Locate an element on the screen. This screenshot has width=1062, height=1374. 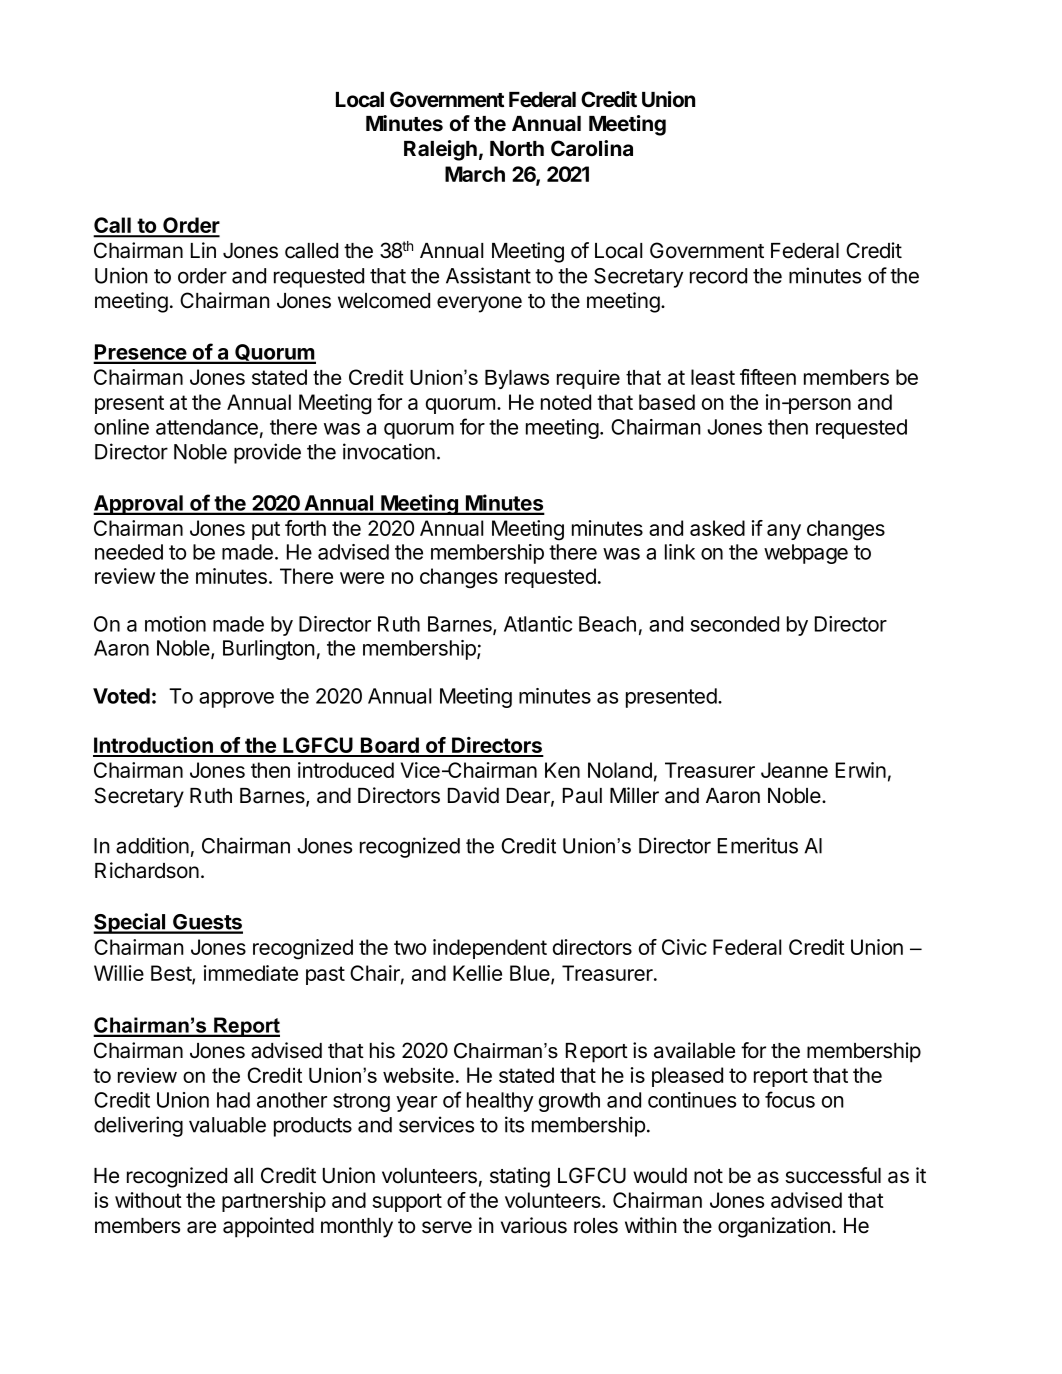
record is located at coordinates (718, 276).
